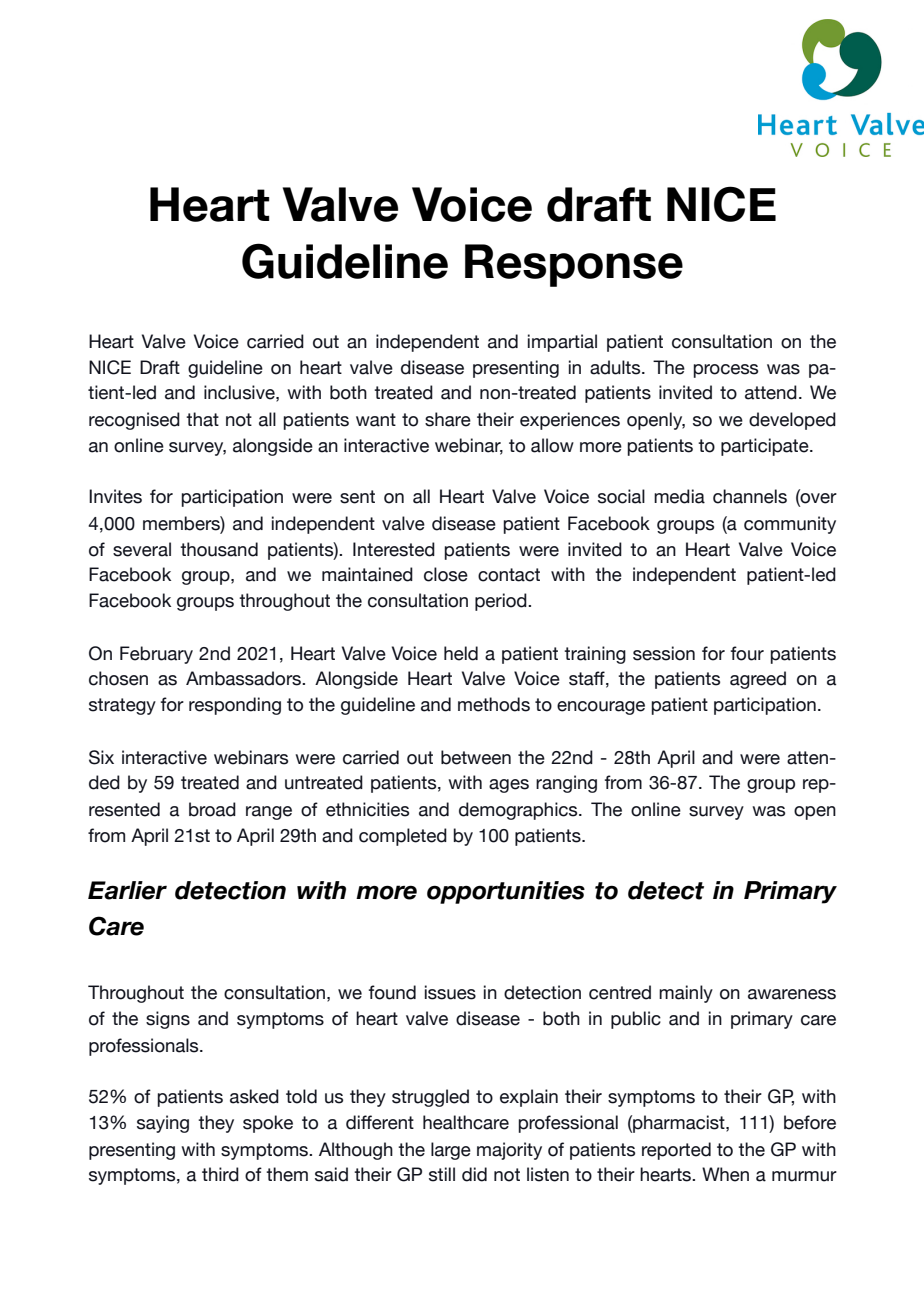  Describe the element at coordinates (574, 265) in the screenshot. I see `Response` at that location.
